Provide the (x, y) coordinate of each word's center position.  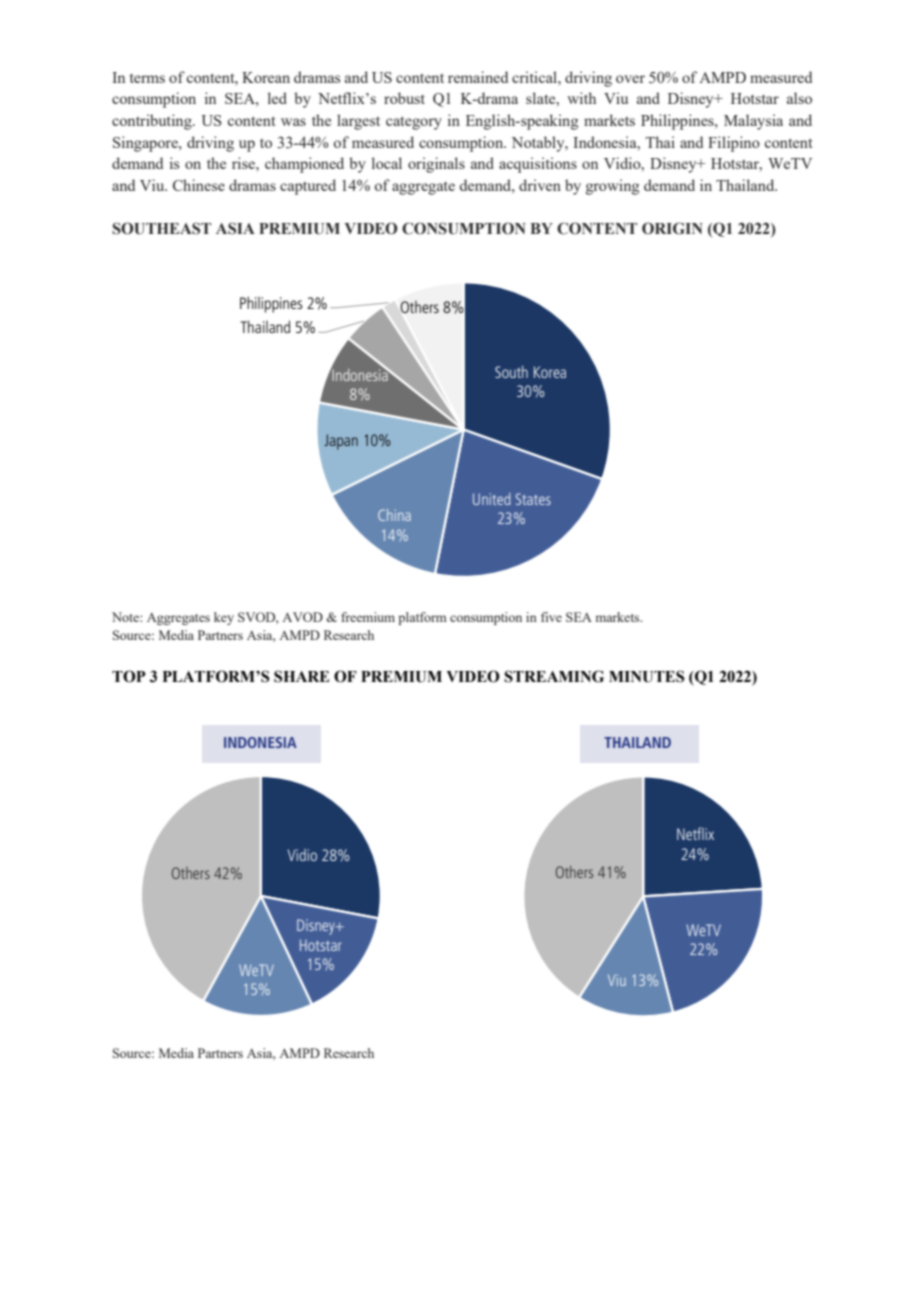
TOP (129, 676)
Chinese (199, 185)
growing (612, 187)
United (492, 499)
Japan (341, 442)
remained (478, 77)
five (551, 617)
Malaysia (753, 122)
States (533, 499)
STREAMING (554, 676)
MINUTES (647, 676)
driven (540, 185)
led (277, 98)
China (394, 515)
